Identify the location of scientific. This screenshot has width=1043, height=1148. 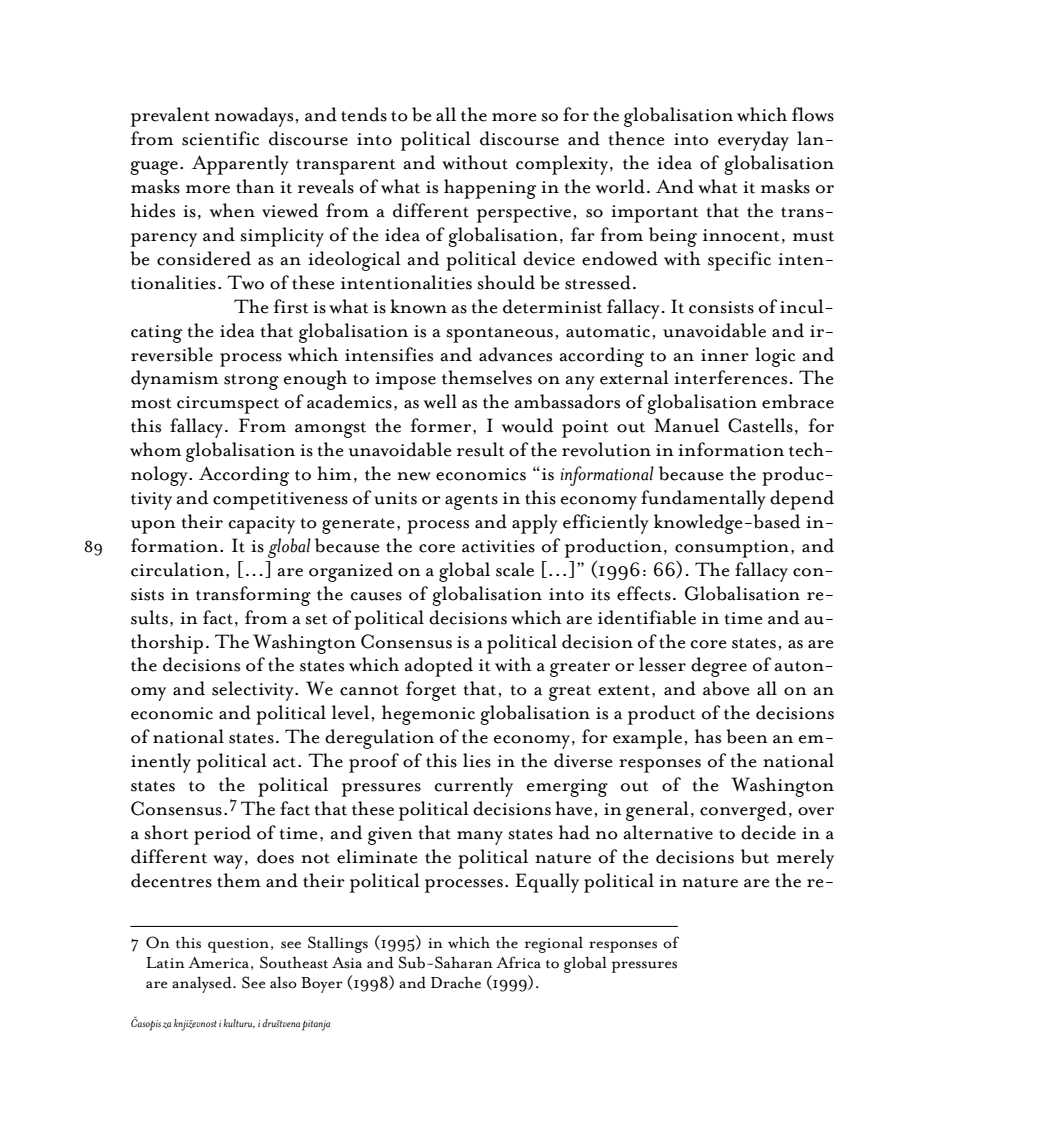
(220, 138).
